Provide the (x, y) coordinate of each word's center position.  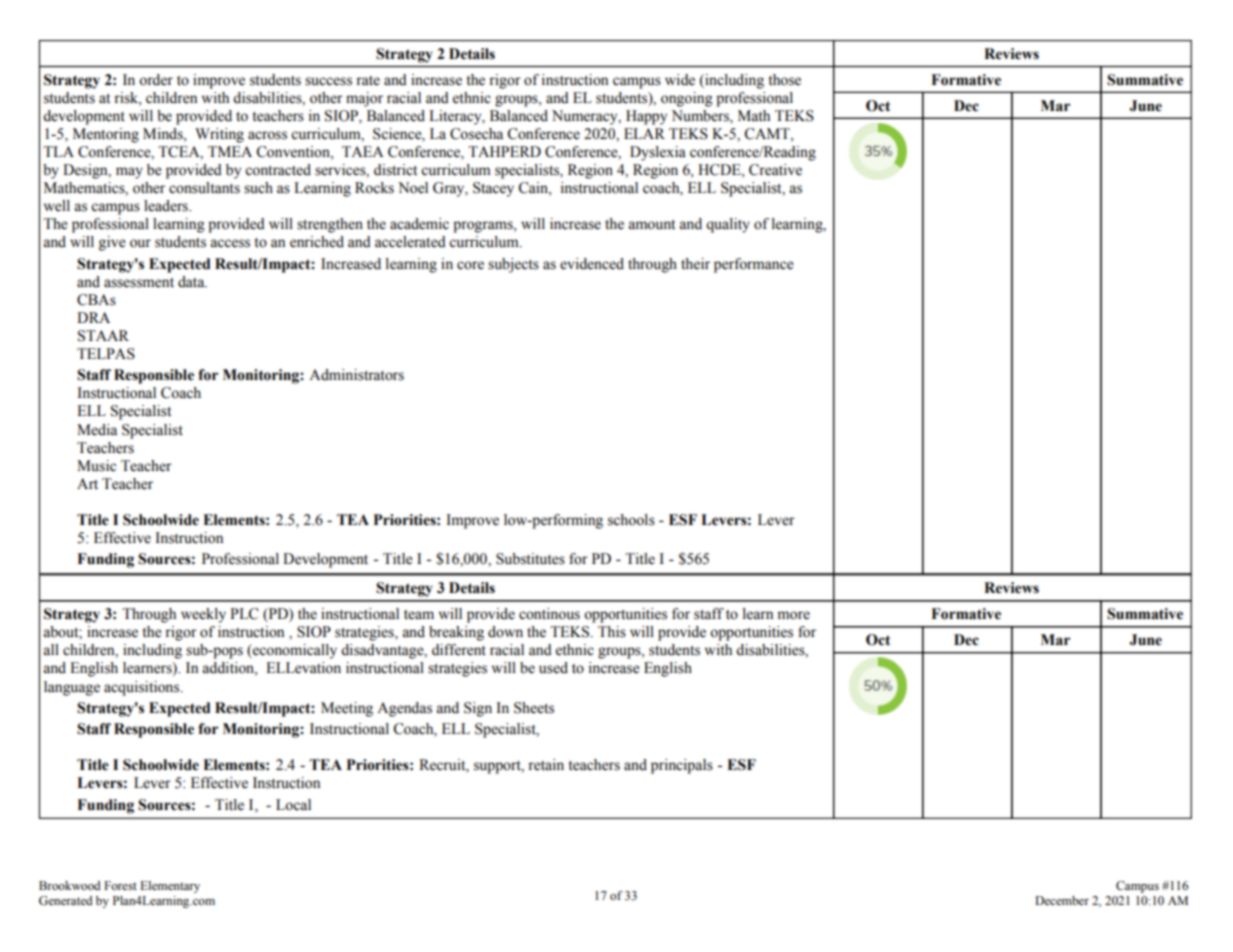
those (784, 80)
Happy (646, 117)
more (794, 615)
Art (87, 483)
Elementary (170, 887)
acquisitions (143, 688)
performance (753, 265)
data (192, 282)
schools (631, 520)
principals (682, 766)
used (553, 668)
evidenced (592, 264)
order (156, 80)
